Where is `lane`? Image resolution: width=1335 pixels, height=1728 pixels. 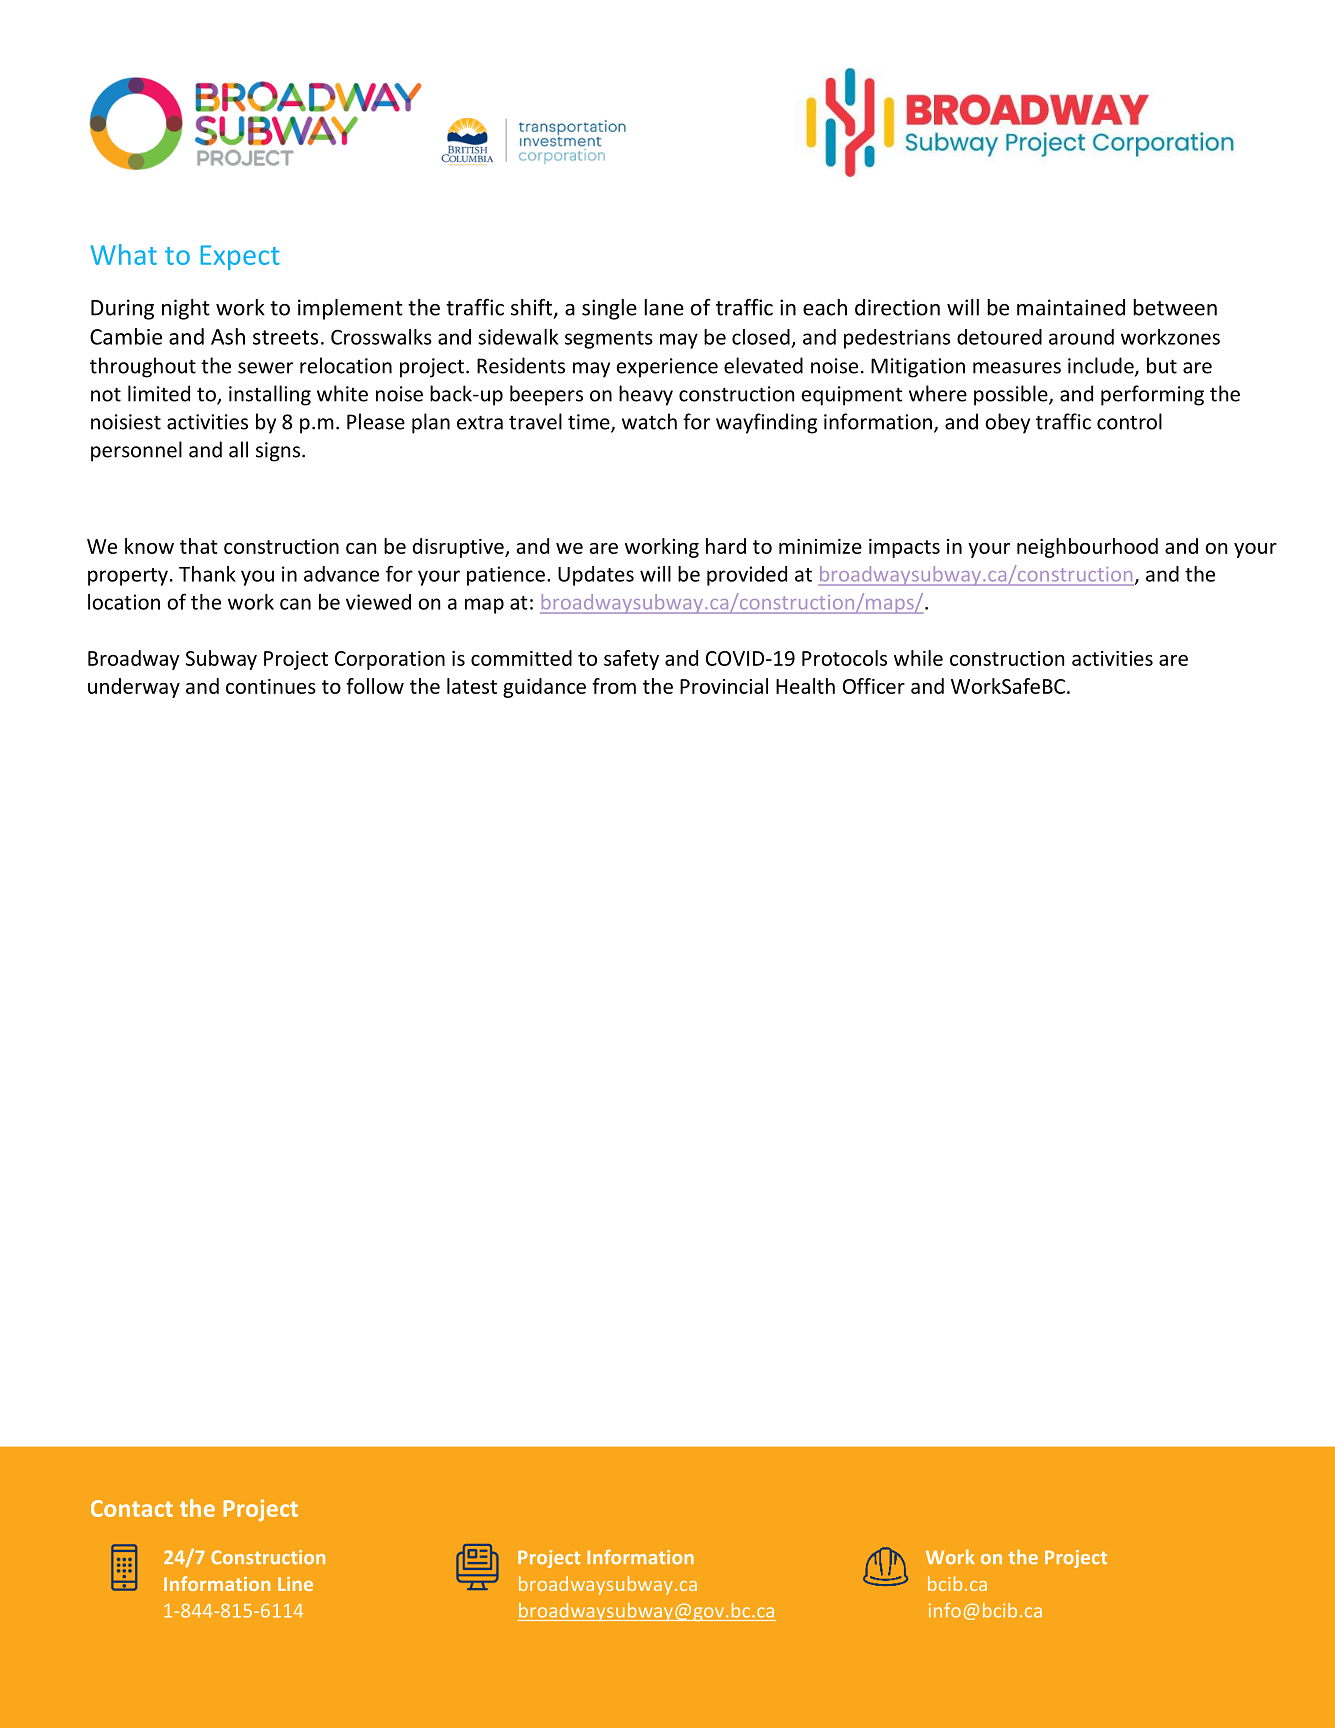 lane is located at coordinates (664, 307).
